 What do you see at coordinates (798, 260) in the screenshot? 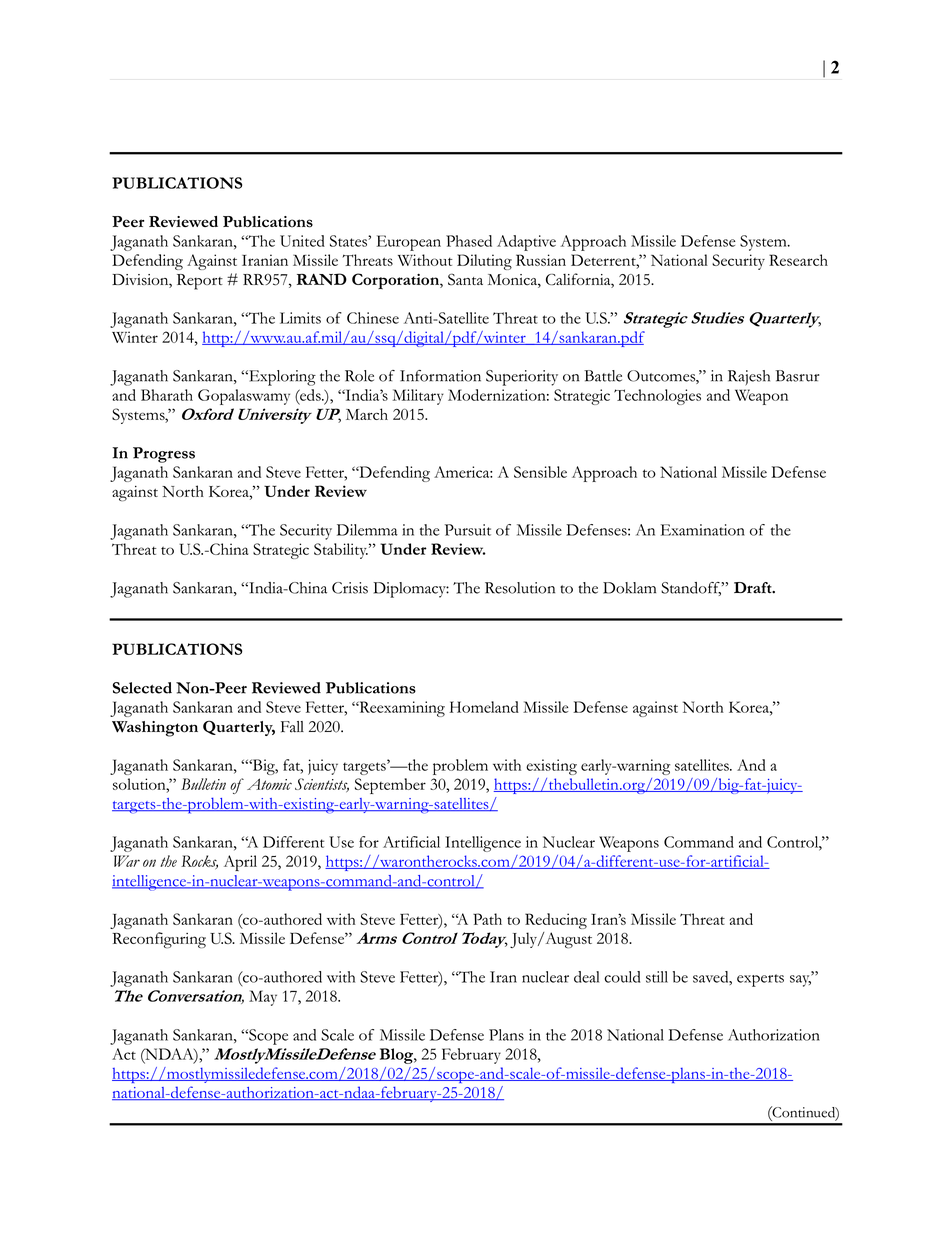
I see `Research` at bounding box center [798, 260].
